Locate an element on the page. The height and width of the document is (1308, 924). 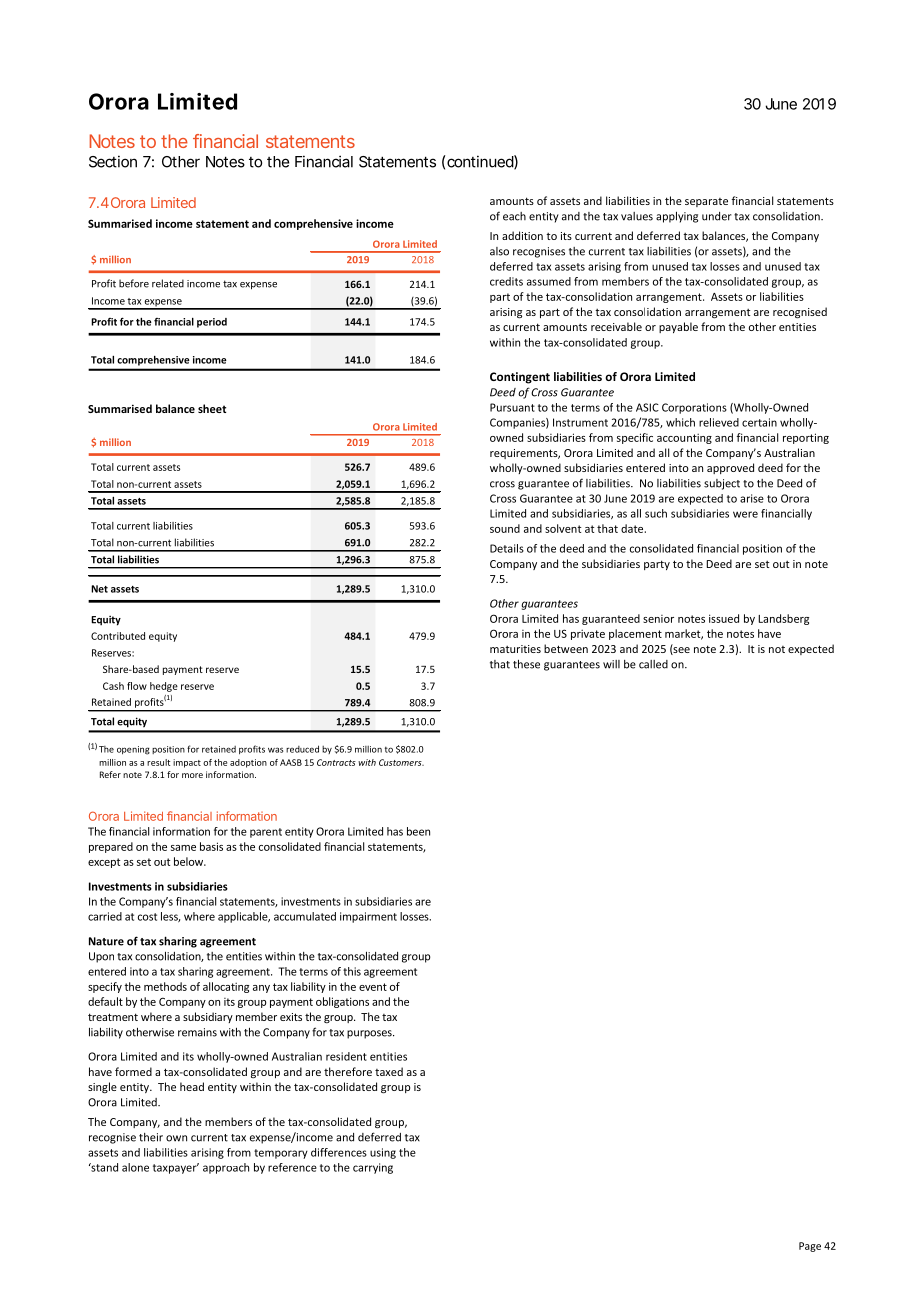
called is located at coordinates (653, 664).
